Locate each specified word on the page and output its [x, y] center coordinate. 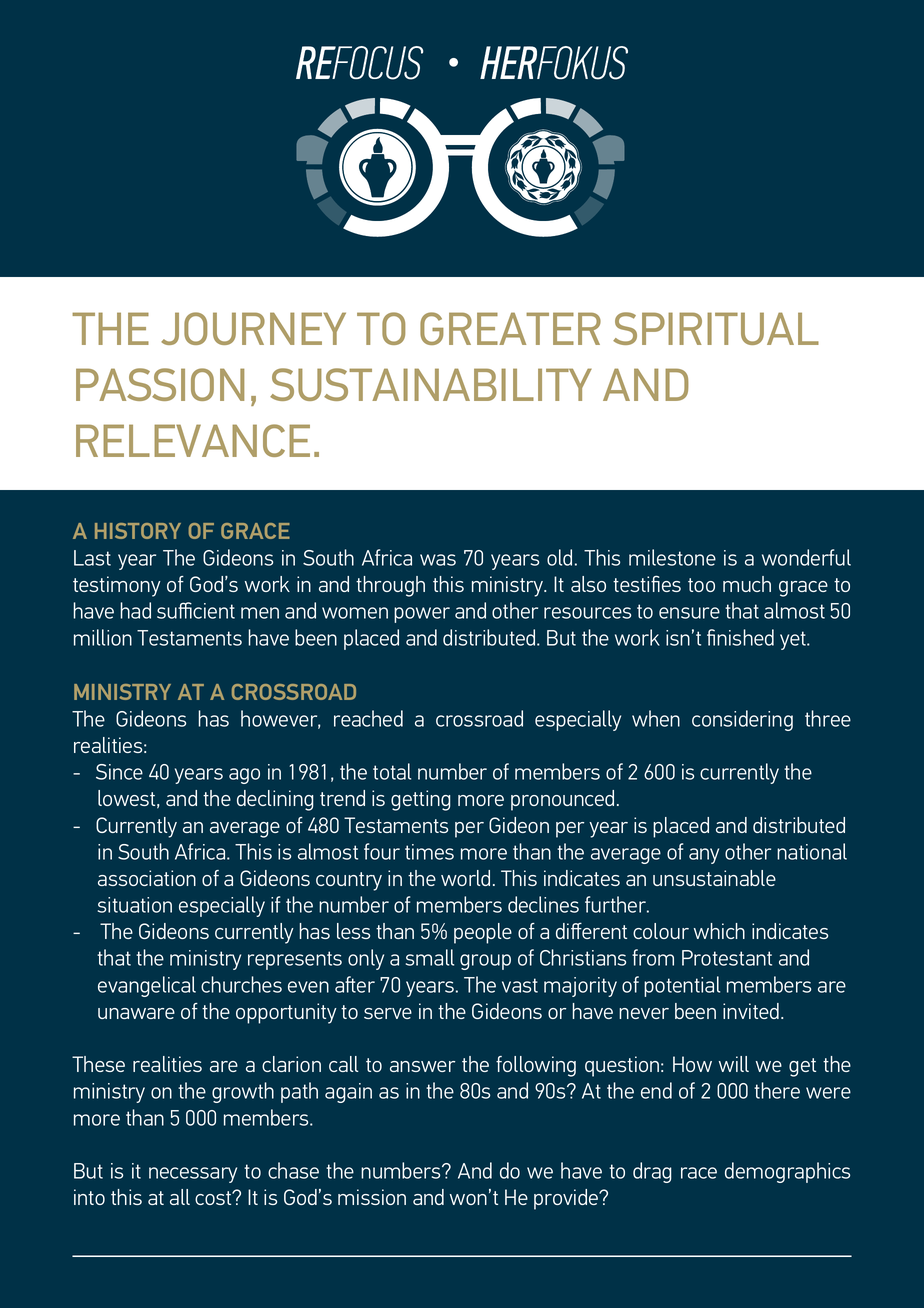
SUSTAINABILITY [431, 384]
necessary [193, 1175]
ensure [689, 613]
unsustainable [714, 878]
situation [135, 905]
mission [372, 1197]
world [465, 878]
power [422, 615]
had [136, 610]
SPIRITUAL [716, 328]
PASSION [160, 384]
